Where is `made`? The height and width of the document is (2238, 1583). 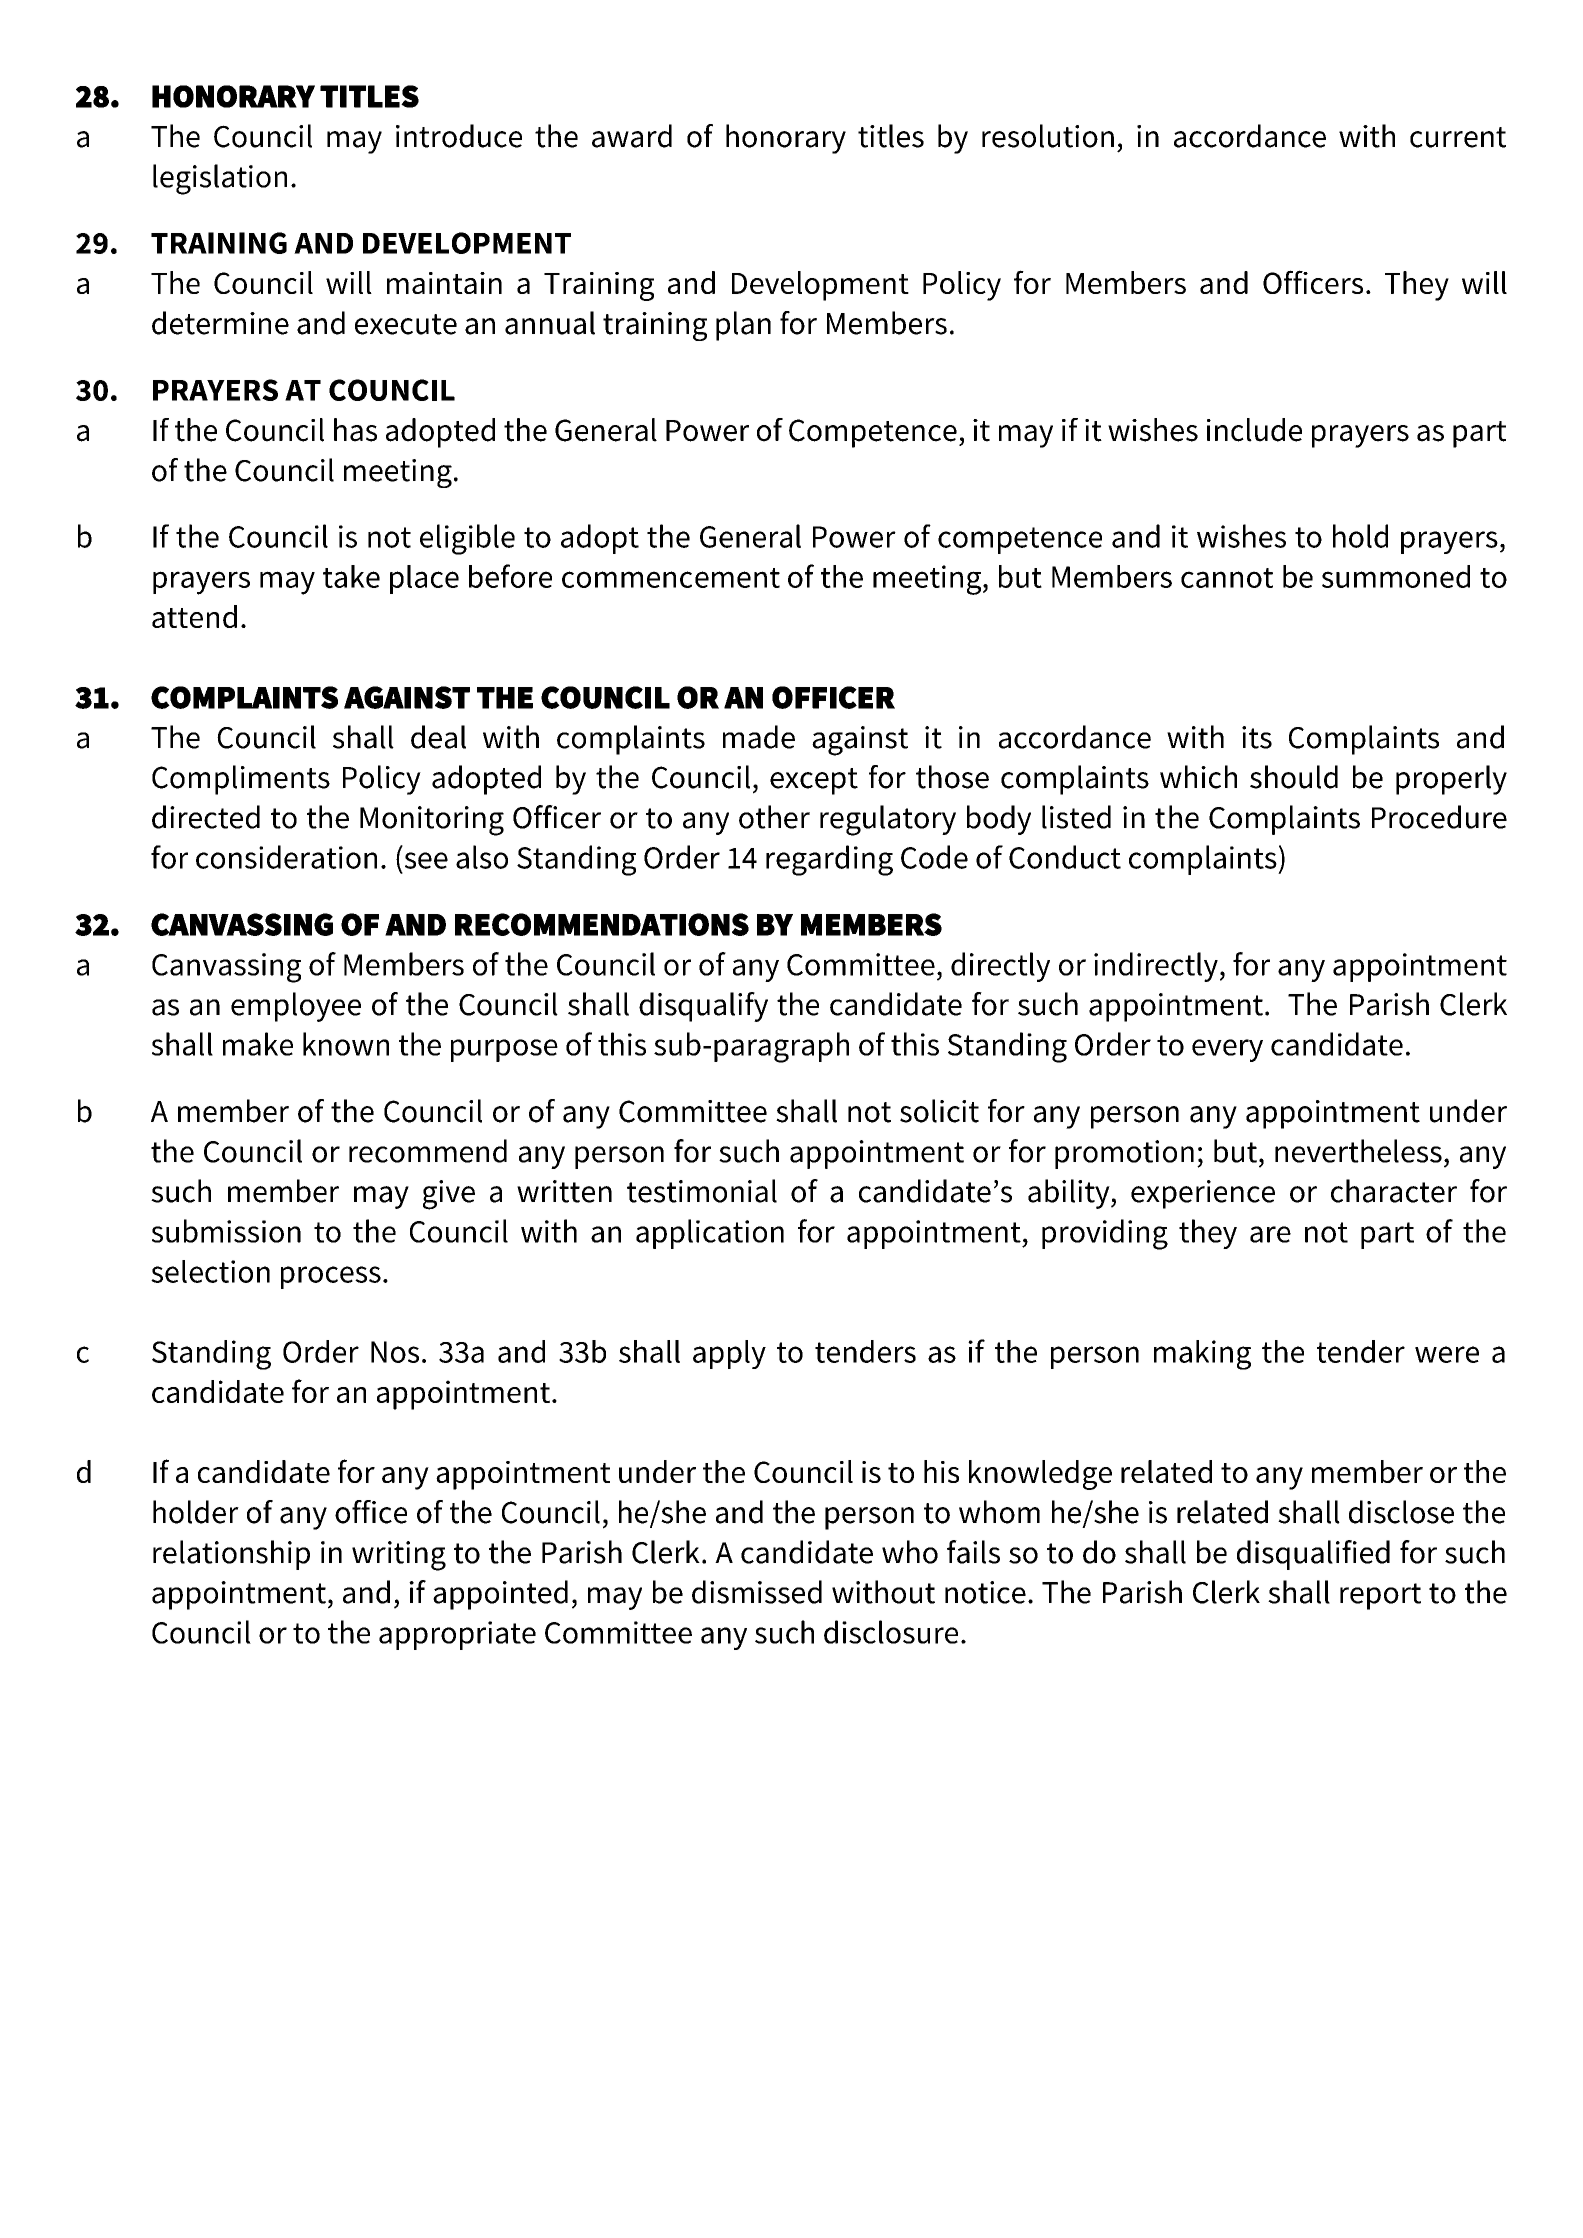 made is located at coordinates (759, 737).
